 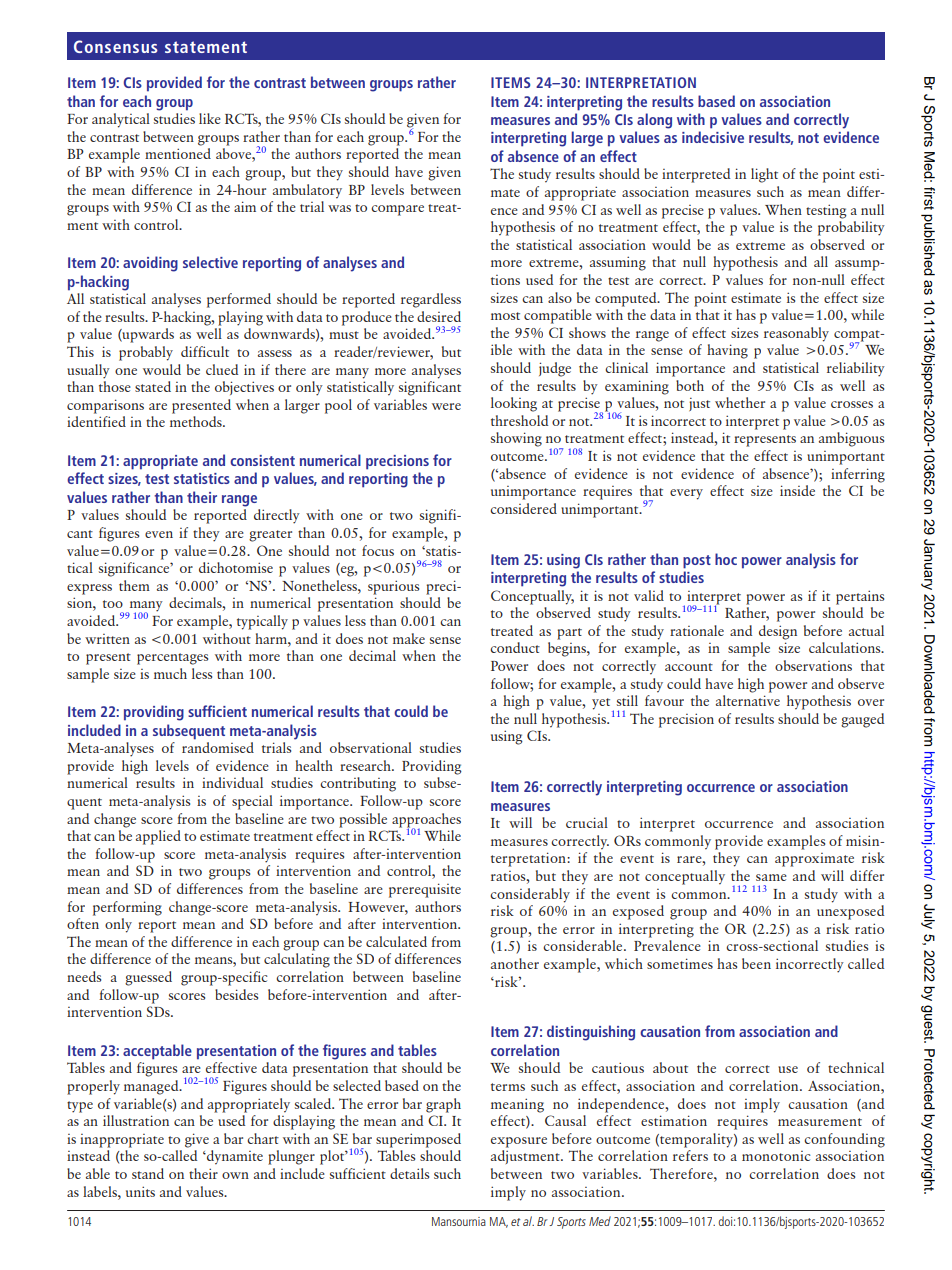 I want to click on like, so click(x=210, y=118).
